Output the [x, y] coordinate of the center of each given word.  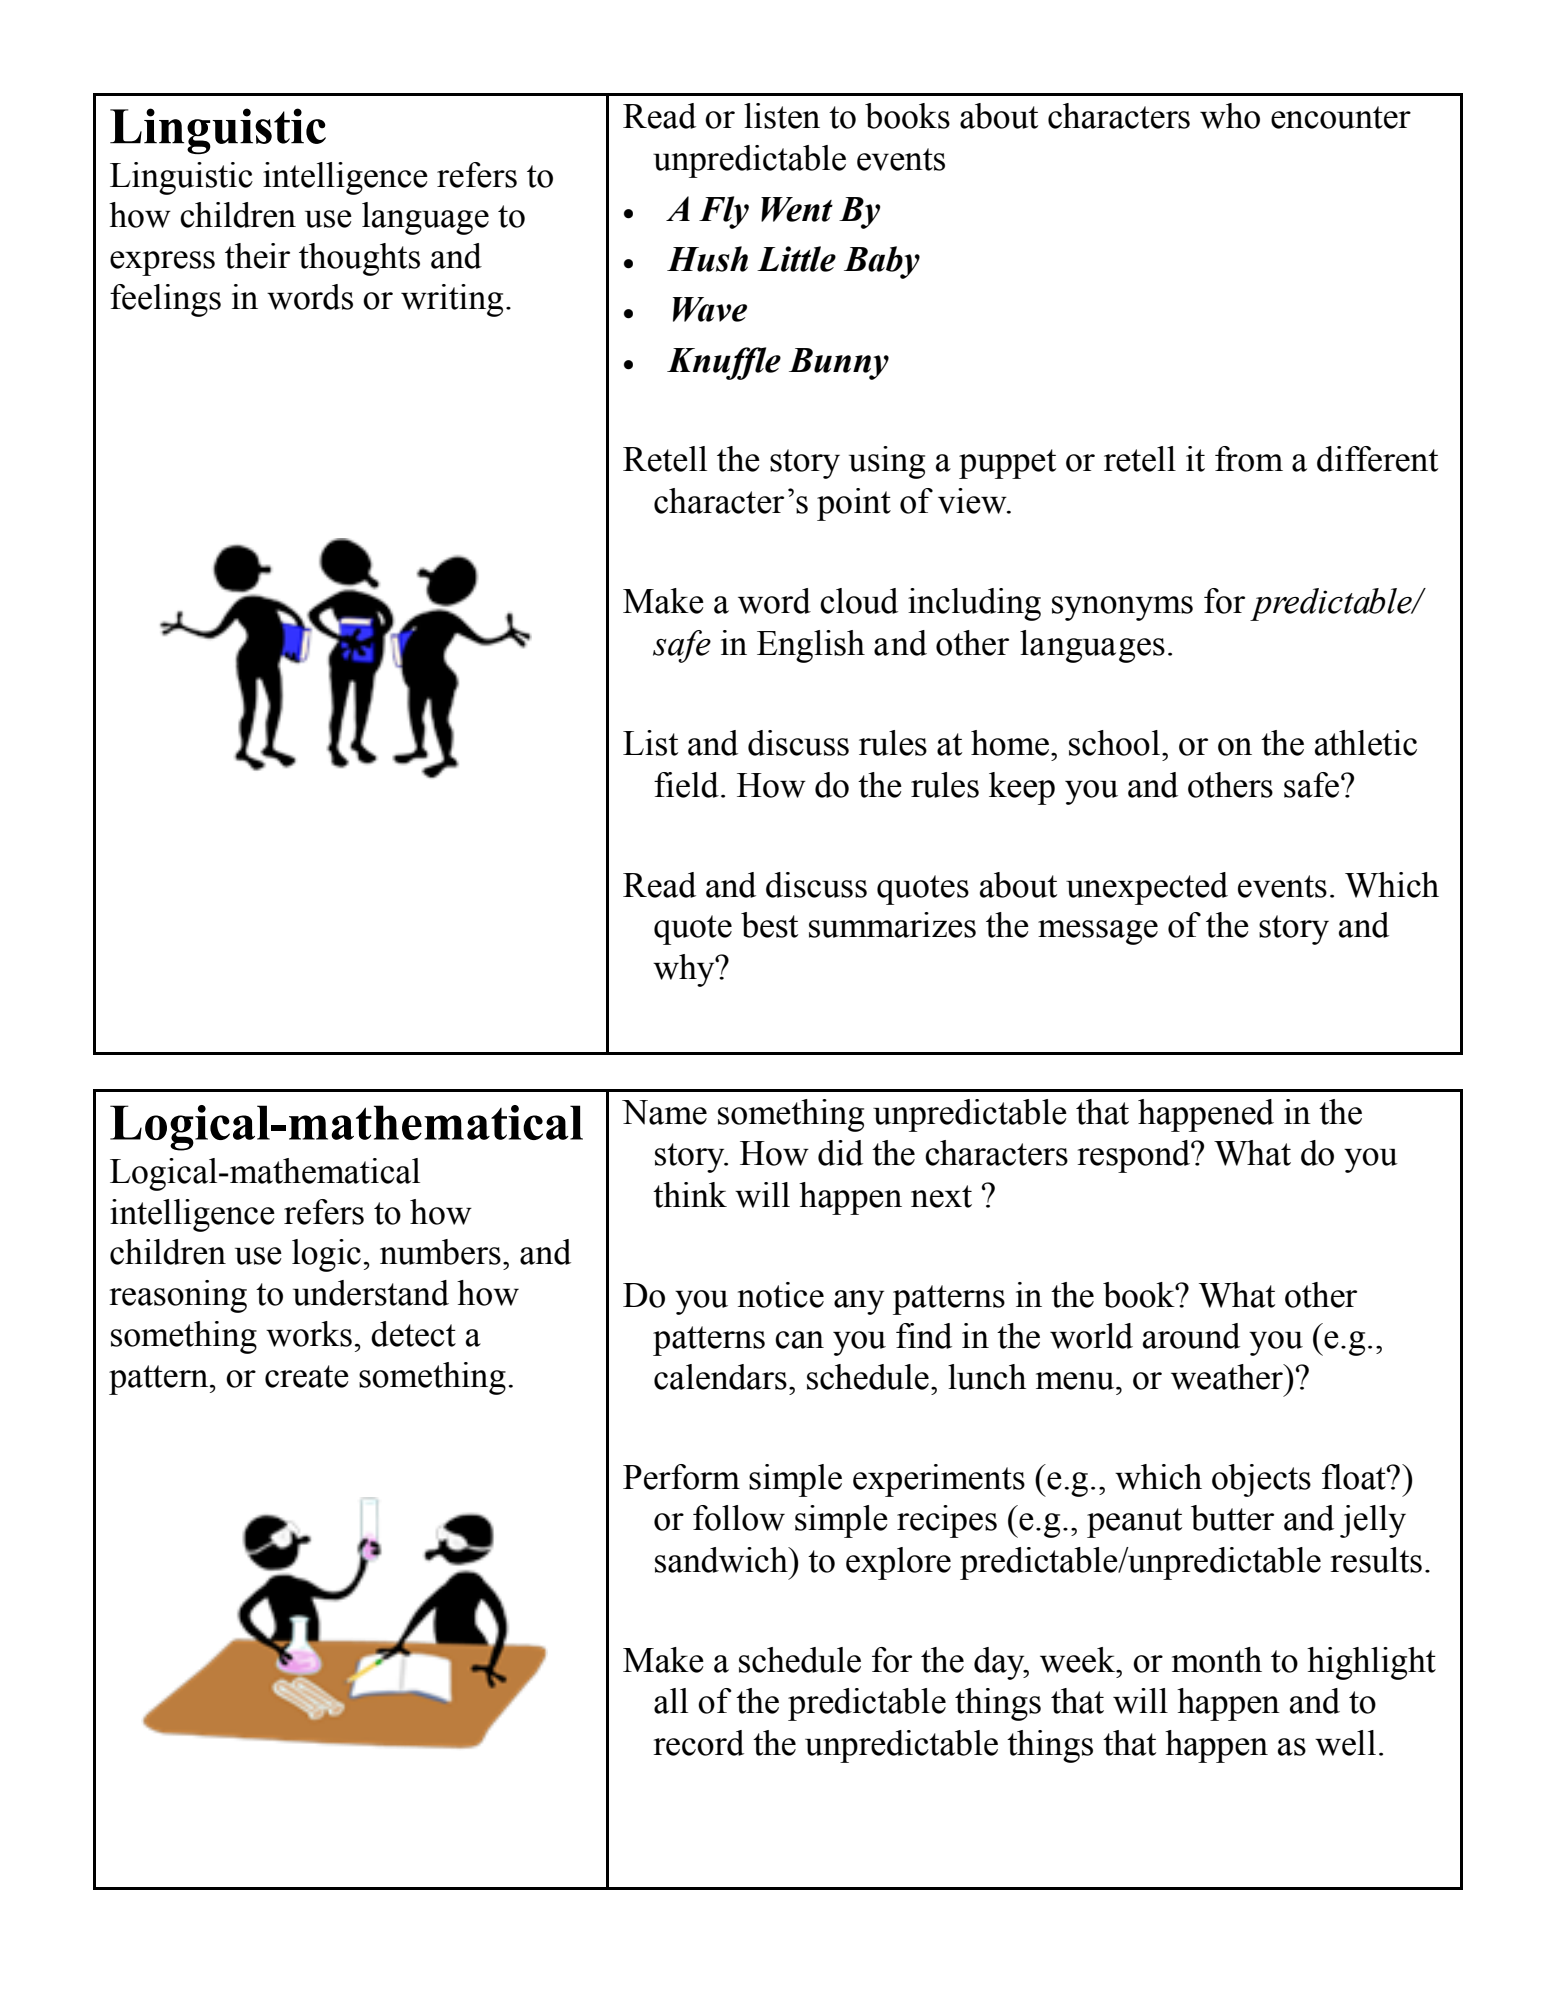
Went [797, 209]
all [671, 1701]
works [309, 1334]
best [769, 925]
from [1249, 459]
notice [781, 1295]
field [686, 785]
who [1230, 116]
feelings [165, 300]
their [257, 256]
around [1191, 1336]
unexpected [1147, 888]
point [854, 504]
